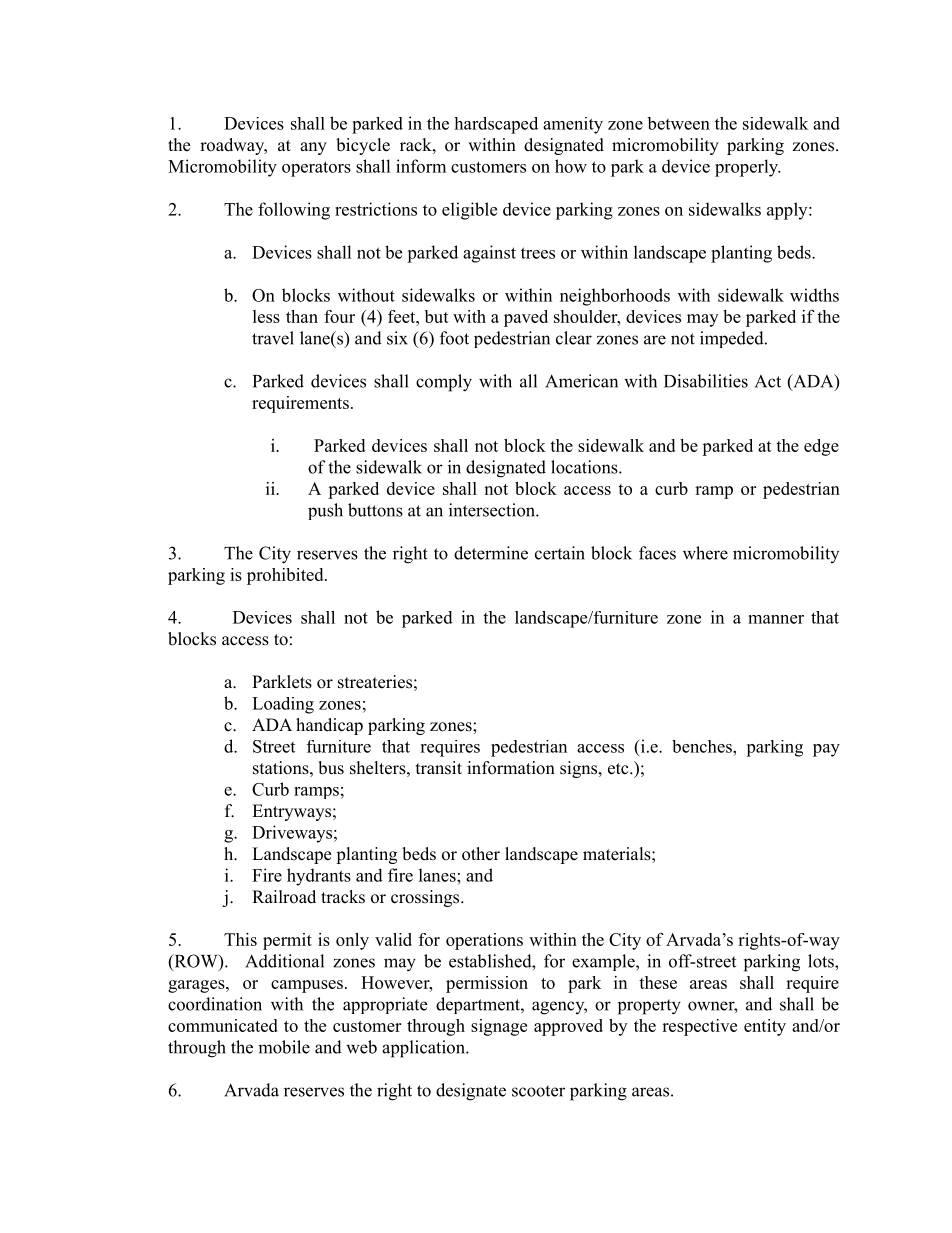 This screenshot has width=952, height=1233. I want to click on mobile, so click(284, 1047).
